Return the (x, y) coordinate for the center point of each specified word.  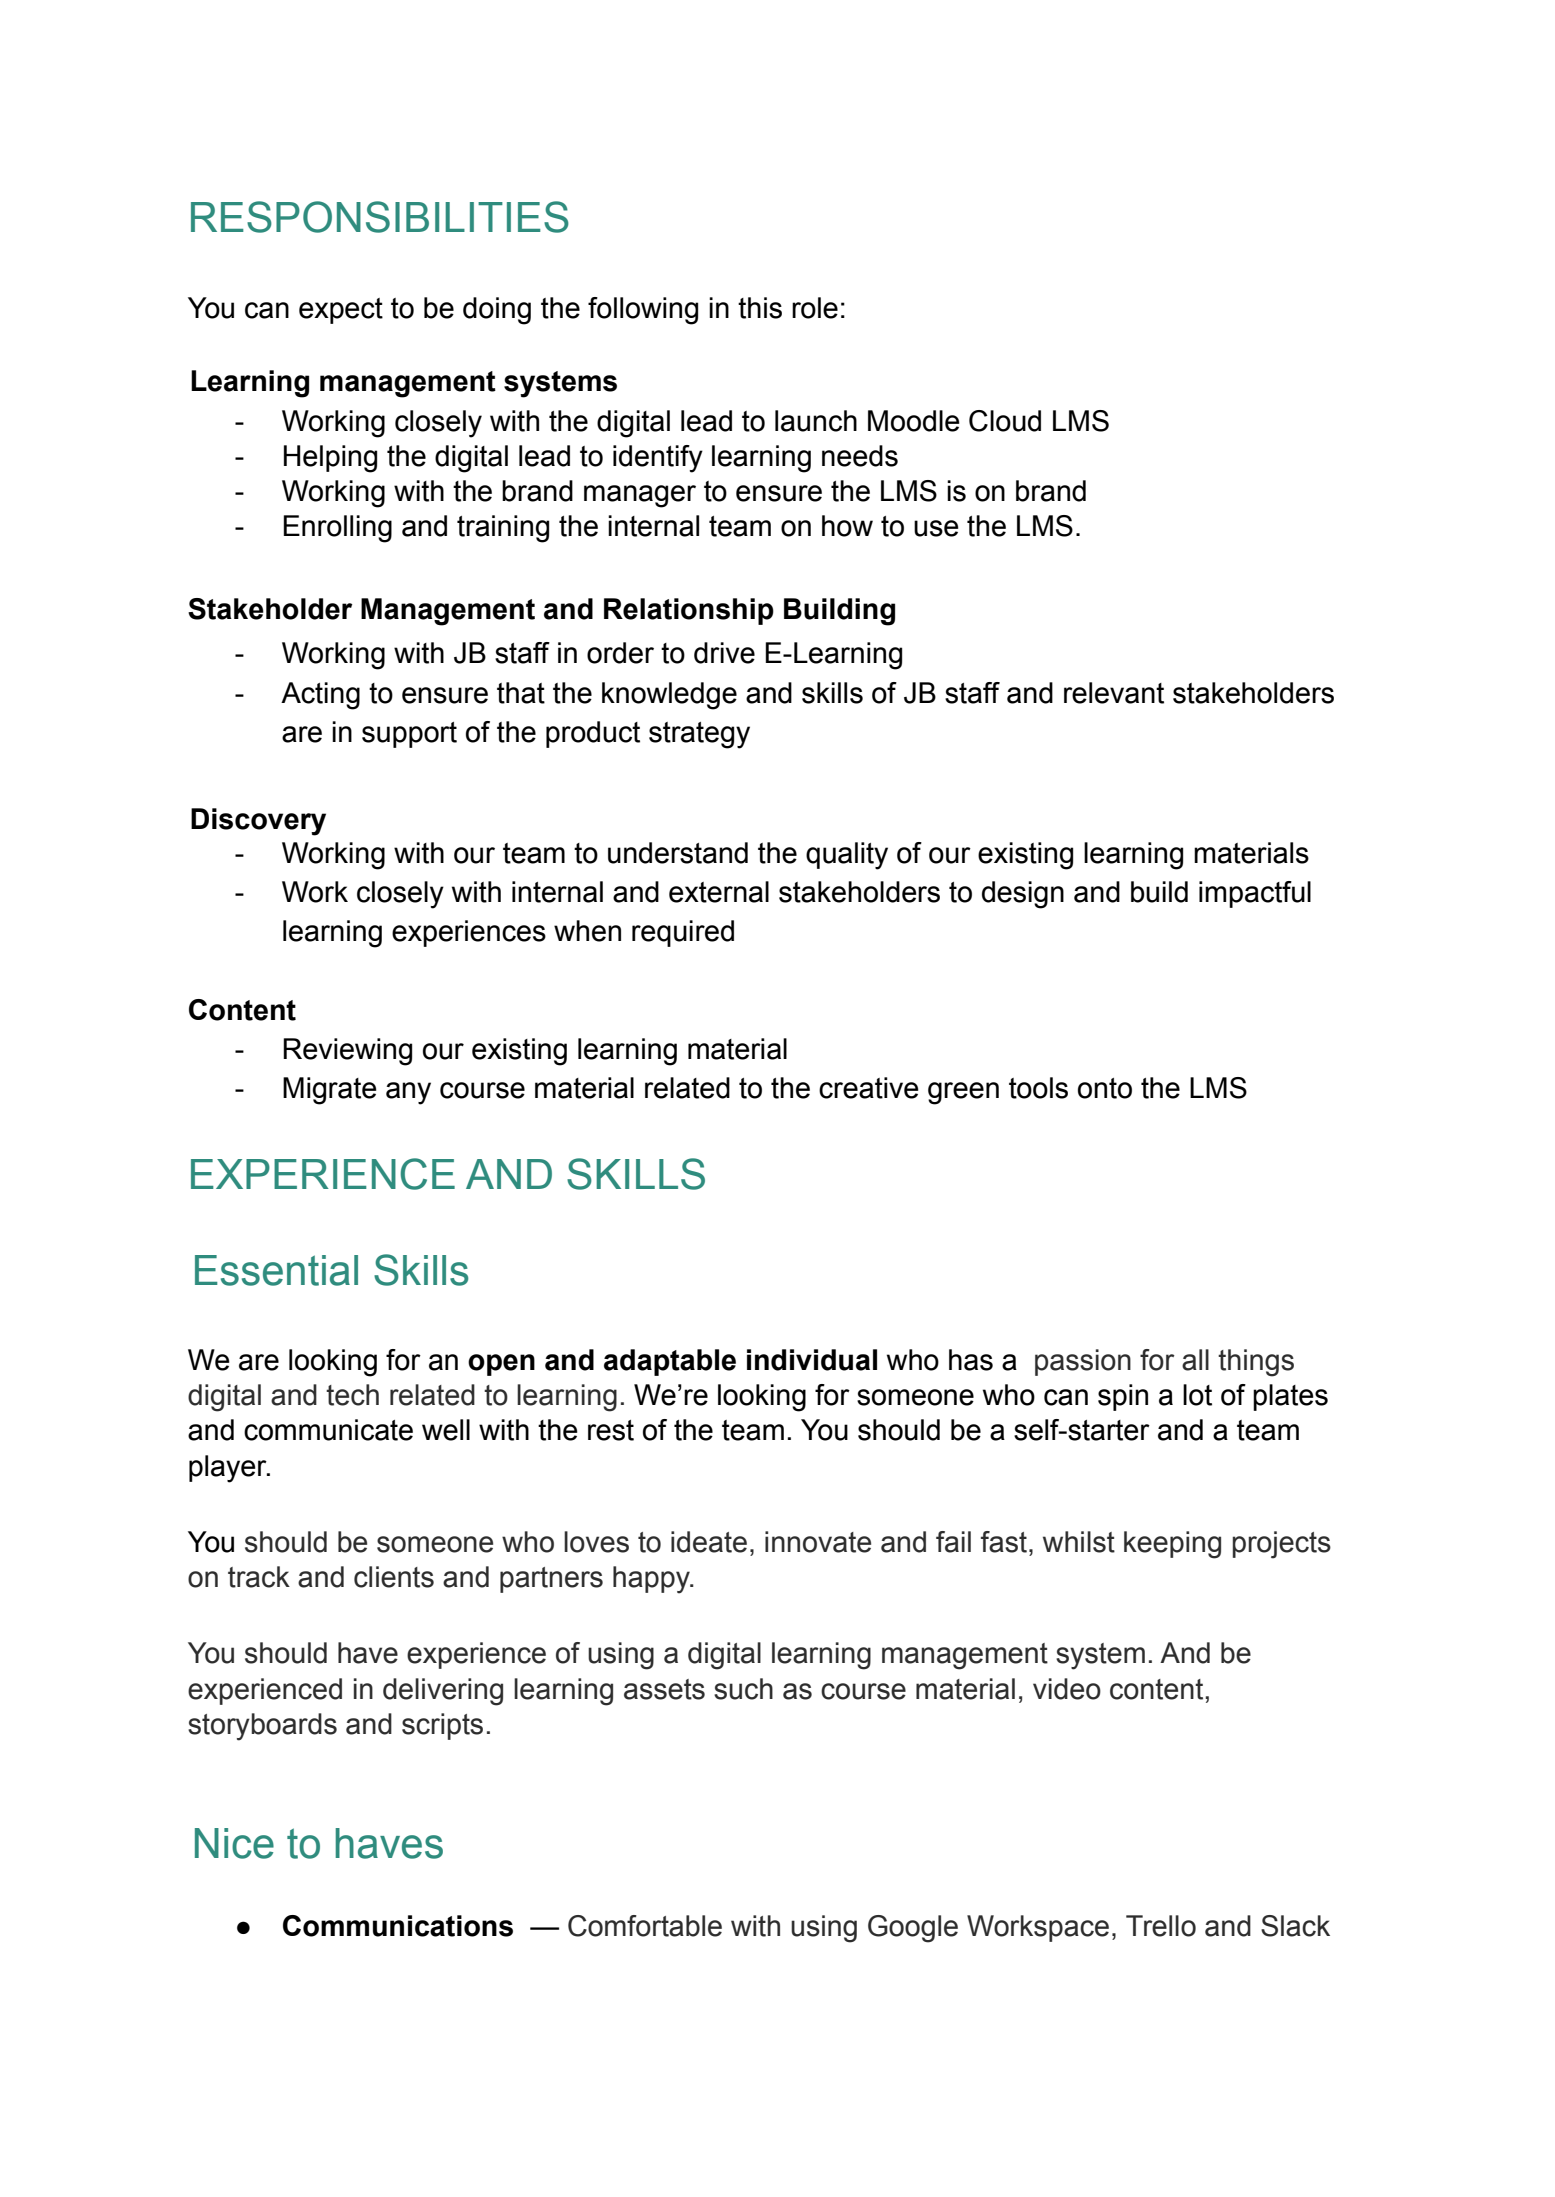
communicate (328, 1430)
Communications (398, 1926)
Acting (320, 696)
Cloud (1005, 421)
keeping (1172, 1545)
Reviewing (347, 1052)
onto (1105, 1088)
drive (724, 653)
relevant (1114, 693)
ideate (709, 1542)
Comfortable (645, 1926)
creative (869, 1088)
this (760, 308)
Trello (1161, 1926)
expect (341, 311)
